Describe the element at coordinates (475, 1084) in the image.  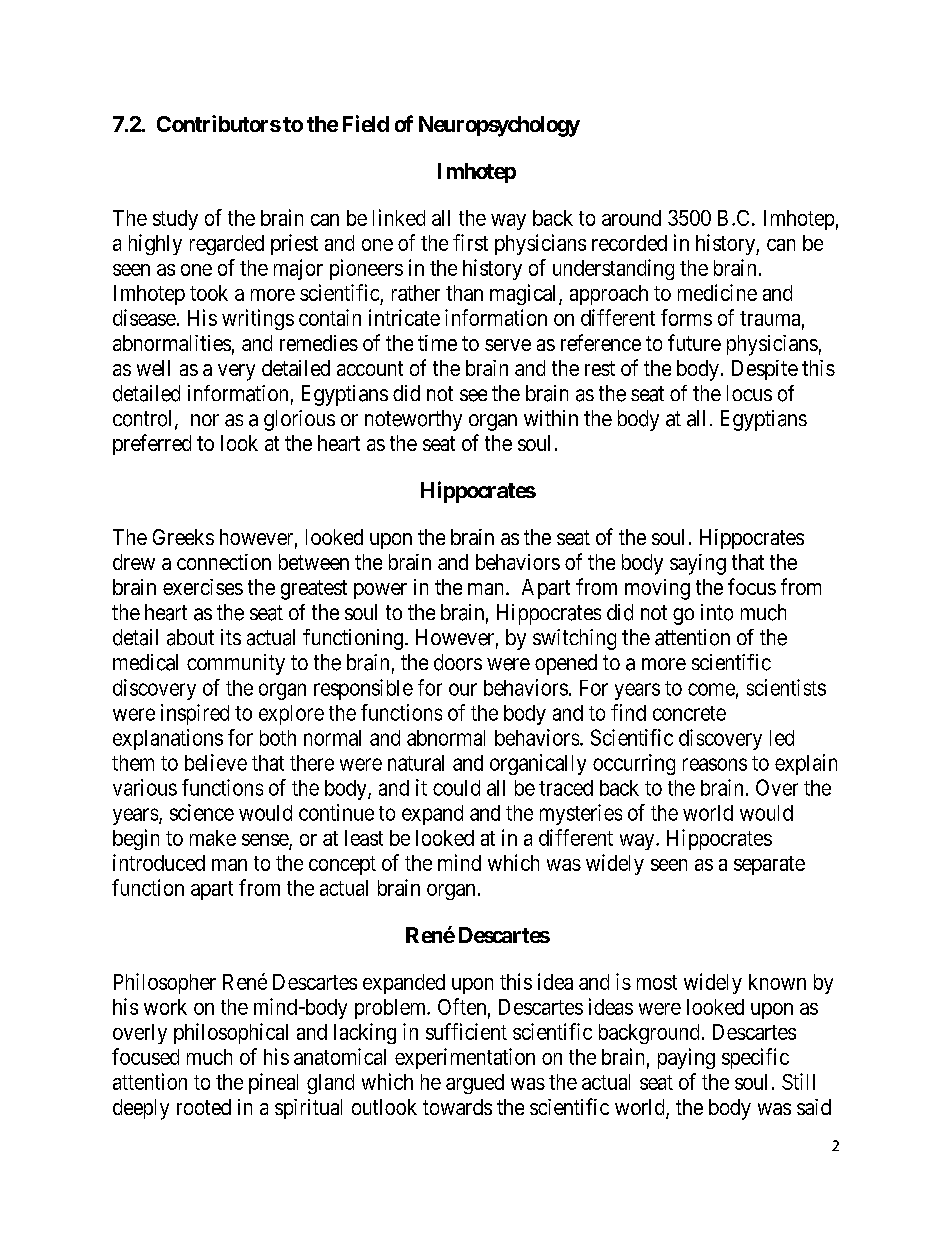
I see `argued` at that location.
